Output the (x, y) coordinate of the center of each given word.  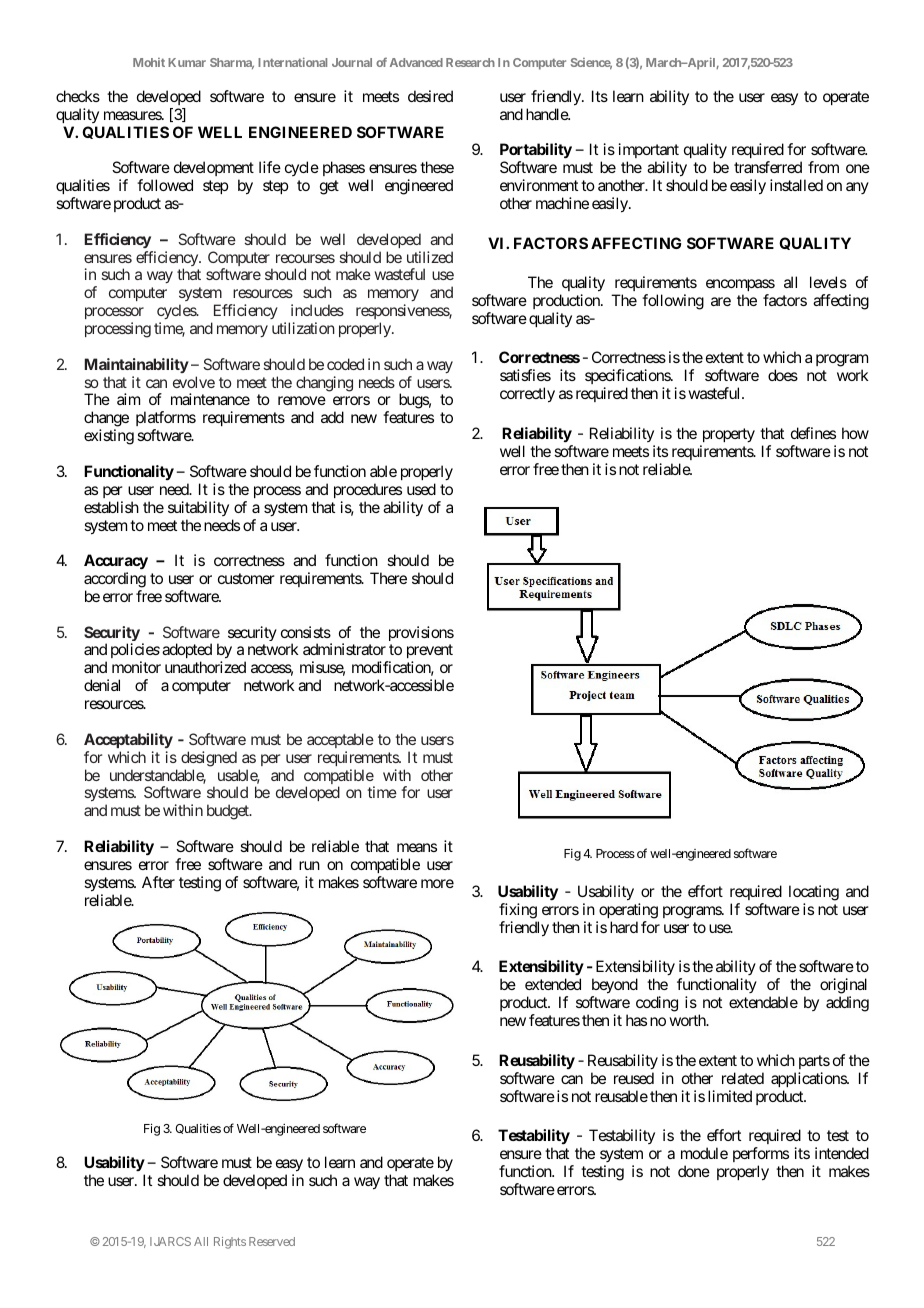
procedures (368, 490)
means (417, 847)
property (729, 435)
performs (761, 1154)
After (158, 882)
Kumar (187, 62)
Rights (230, 1243)
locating (814, 894)
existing (109, 437)
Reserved (272, 1241)
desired (430, 96)
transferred (768, 167)
